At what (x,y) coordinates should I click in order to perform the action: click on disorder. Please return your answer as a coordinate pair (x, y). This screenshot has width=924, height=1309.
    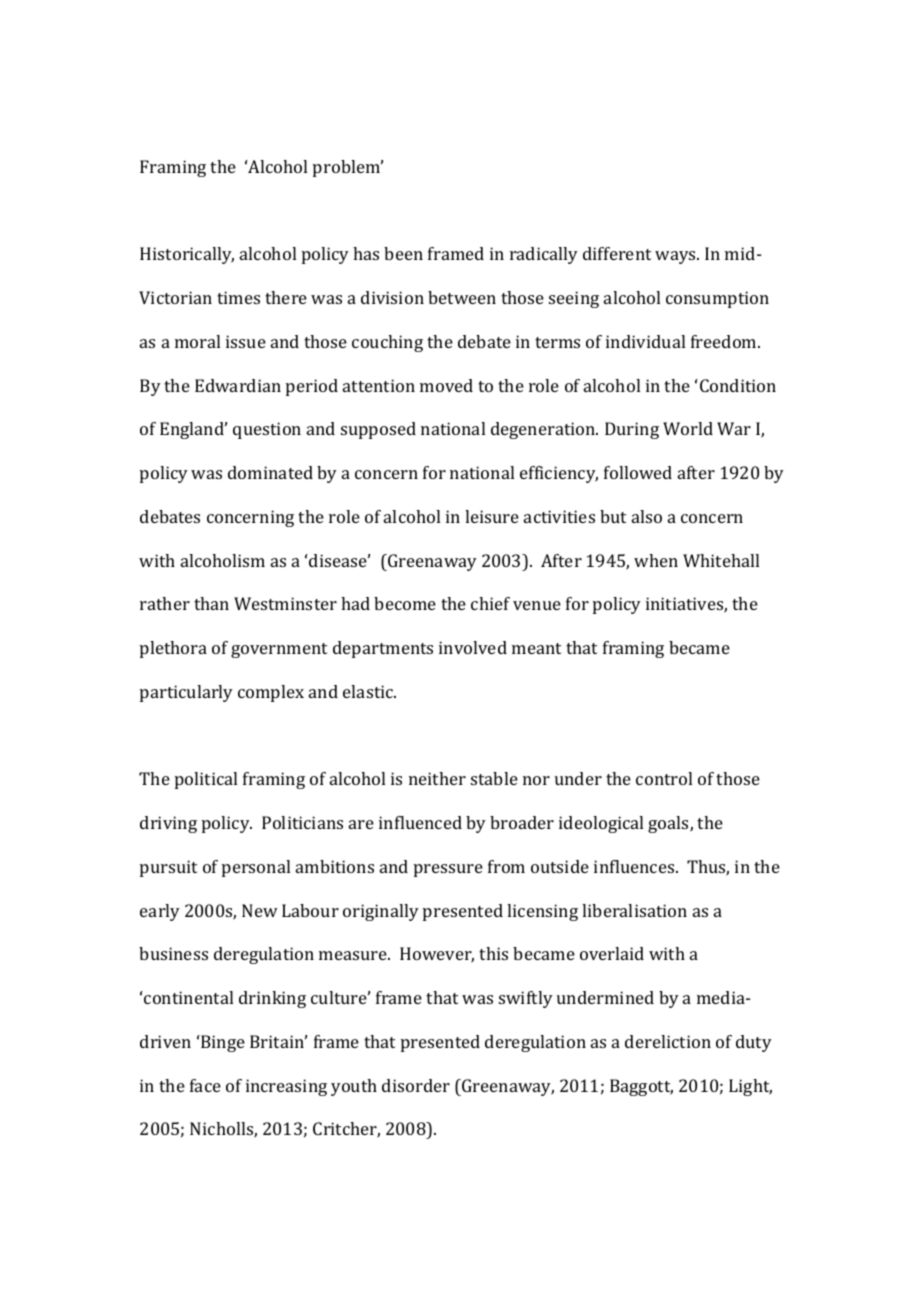
    Looking at the image, I should click on (416, 1085).
